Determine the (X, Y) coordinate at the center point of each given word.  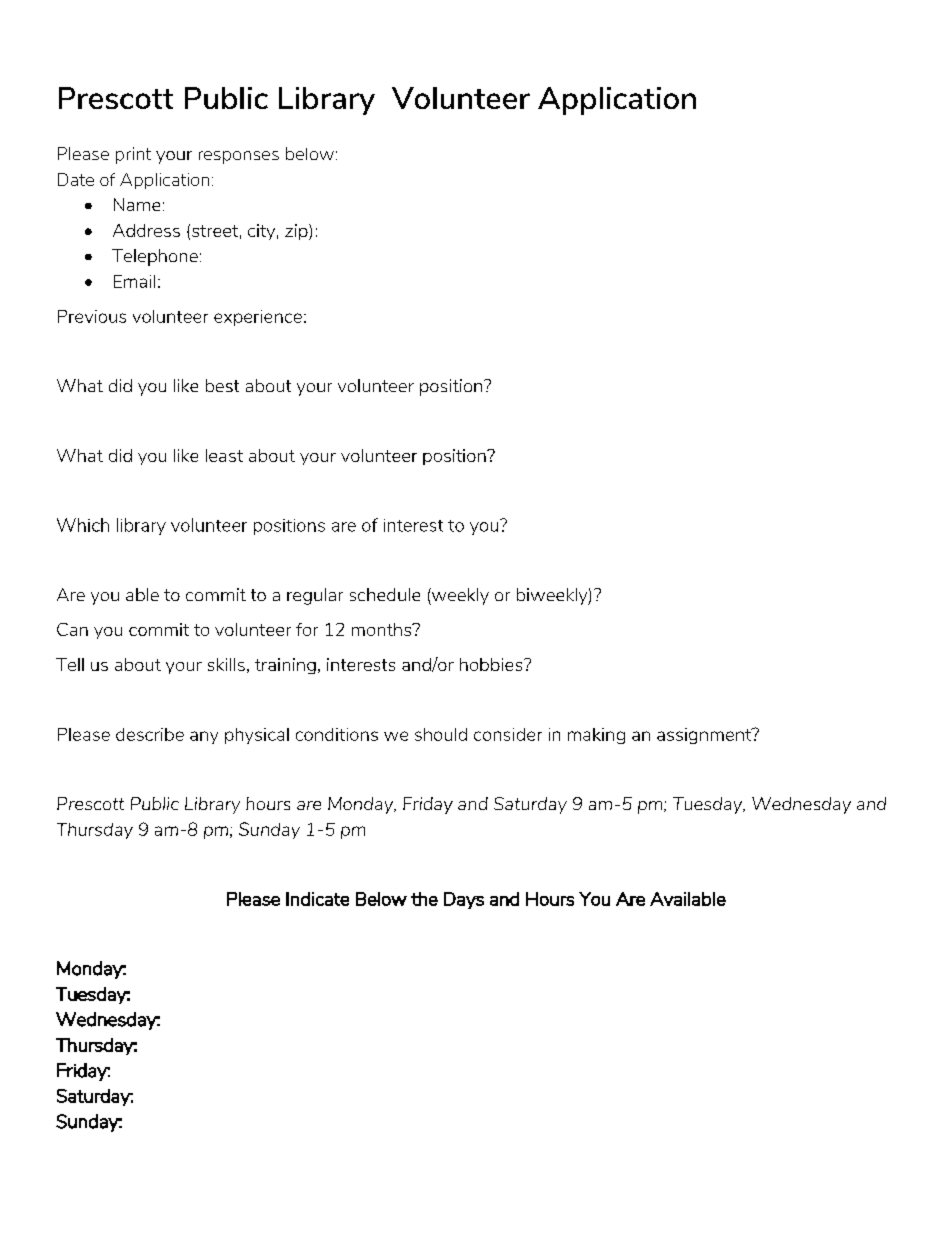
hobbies (492, 664)
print (133, 155)
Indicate (317, 899)
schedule (385, 594)
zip (297, 232)
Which (83, 525)
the (424, 899)
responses (239, 157)
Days (464, 900)
